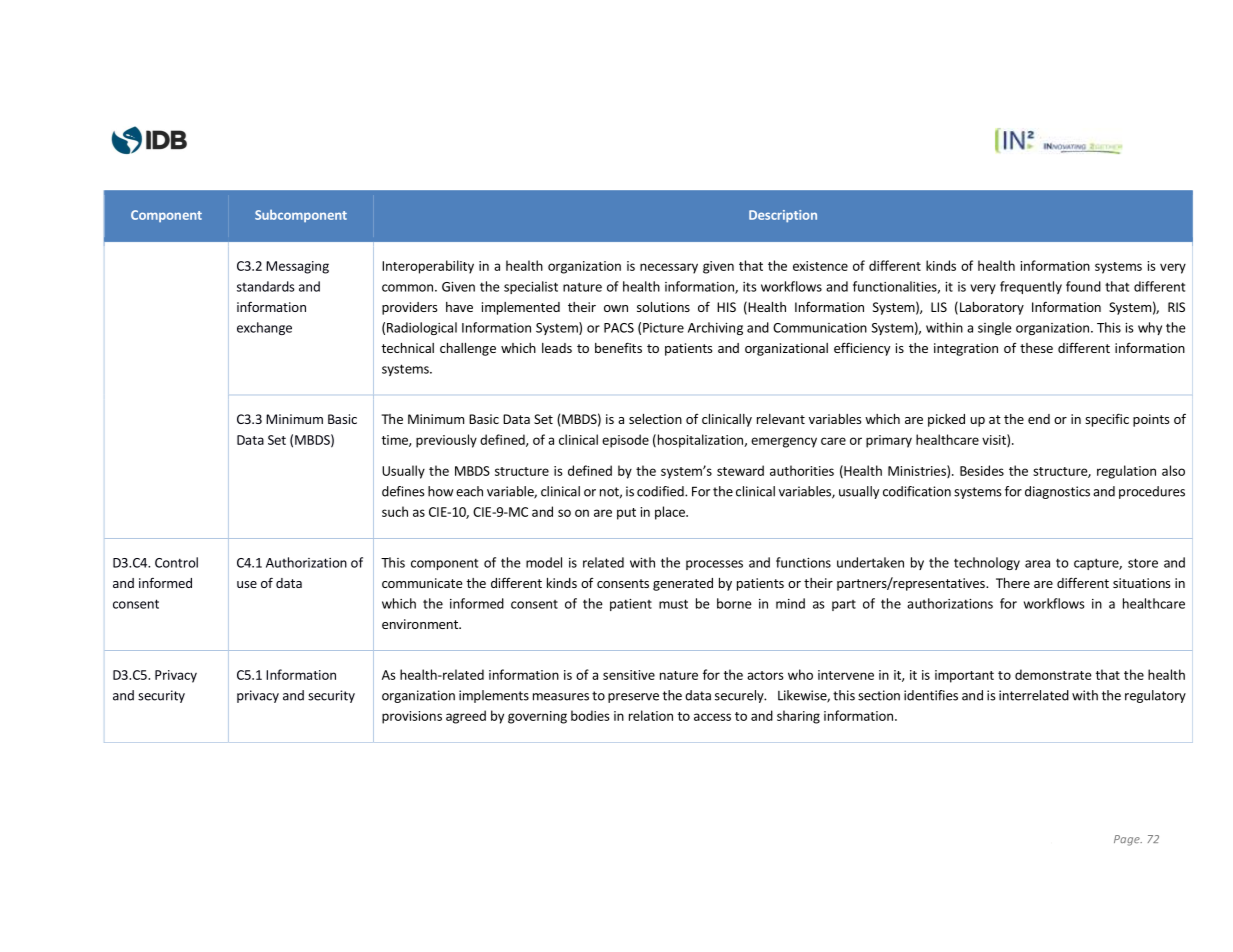  I want to click on access, so click(712, 717).
